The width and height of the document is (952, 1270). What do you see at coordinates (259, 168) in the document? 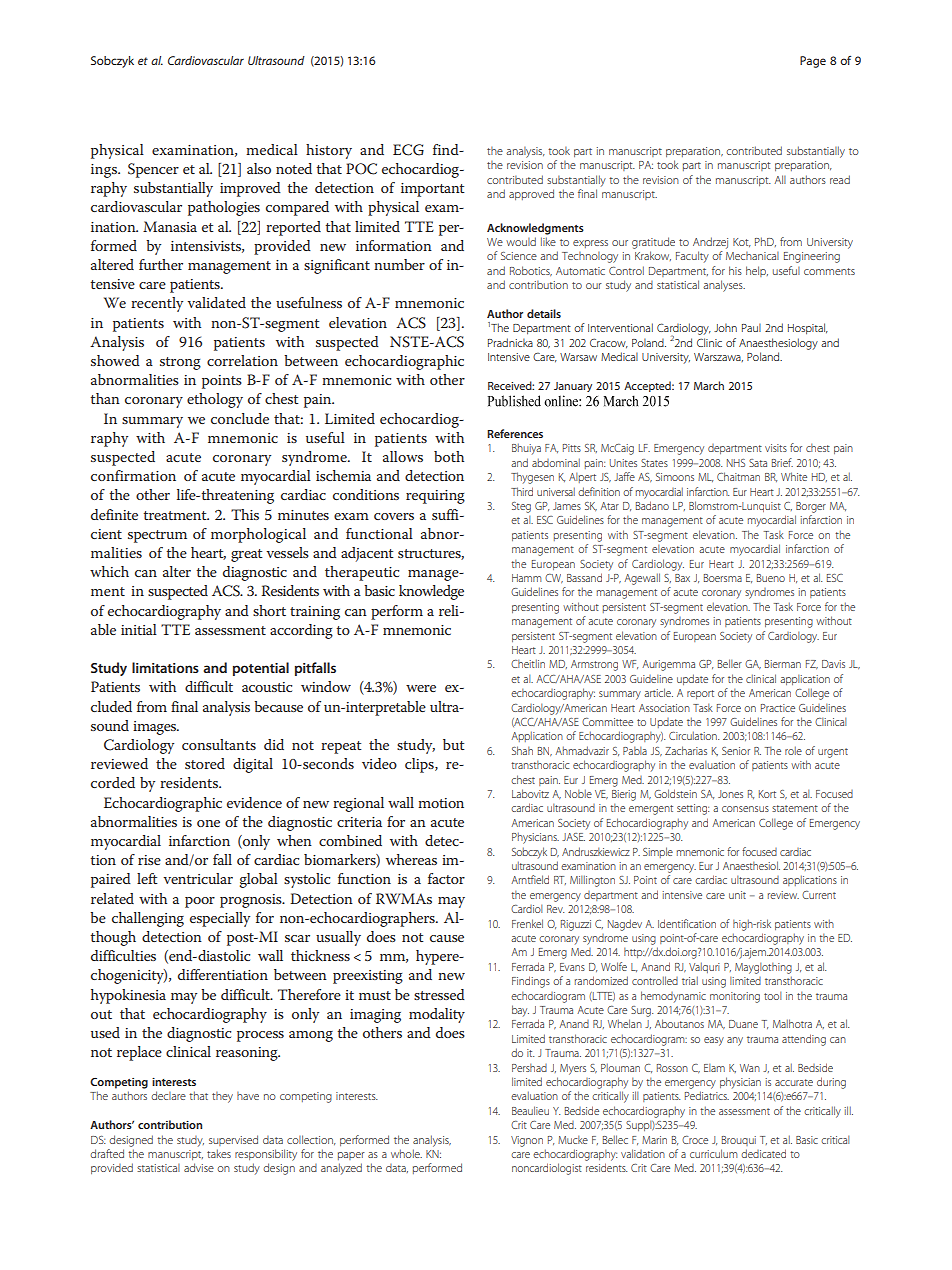
I see `also` at bounding box center [259, 168].
